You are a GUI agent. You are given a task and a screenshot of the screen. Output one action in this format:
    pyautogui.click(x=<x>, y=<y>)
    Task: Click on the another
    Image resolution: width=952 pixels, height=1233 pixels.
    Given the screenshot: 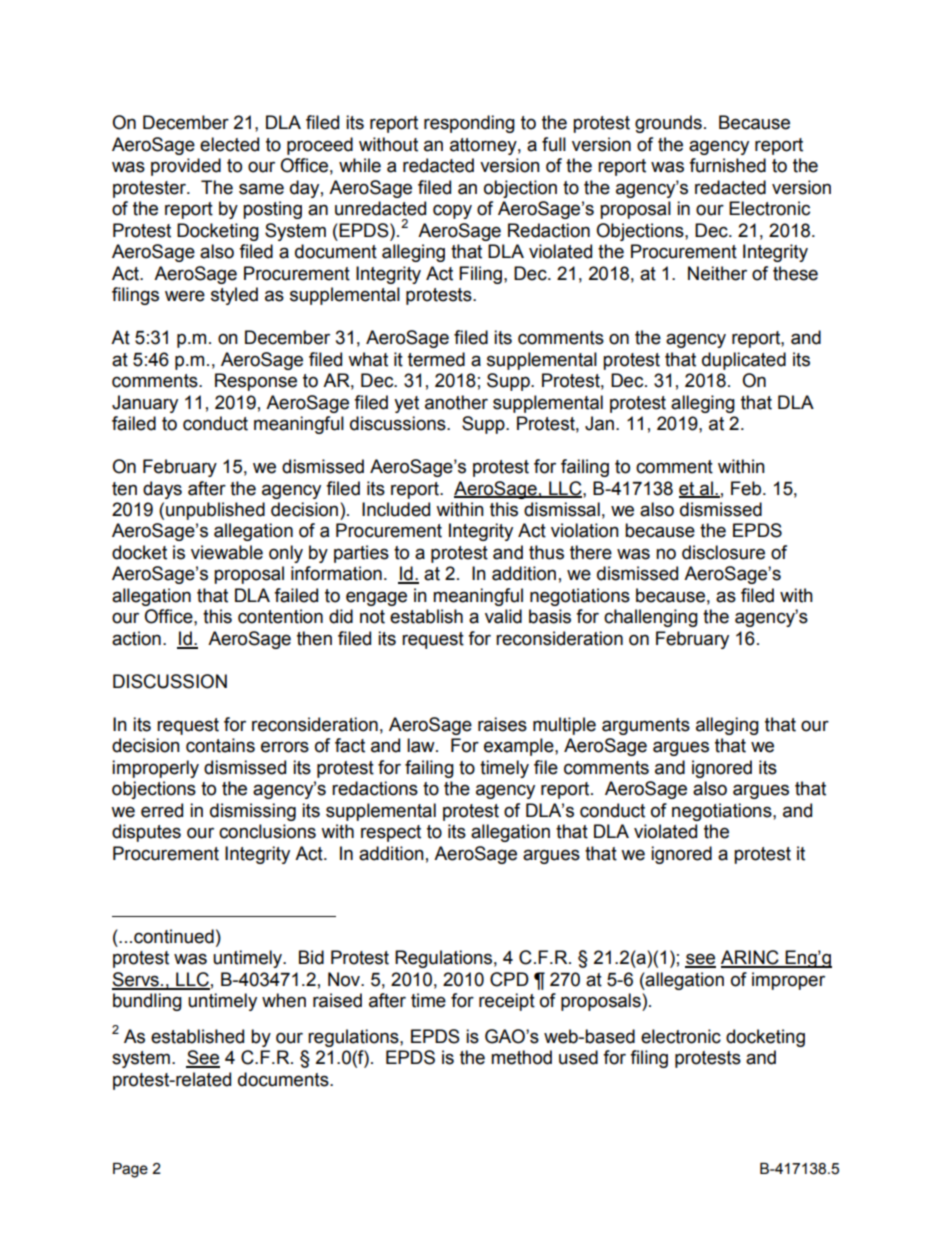 What is the action you would take?
    pyautogui.click(x=456, y=402)
